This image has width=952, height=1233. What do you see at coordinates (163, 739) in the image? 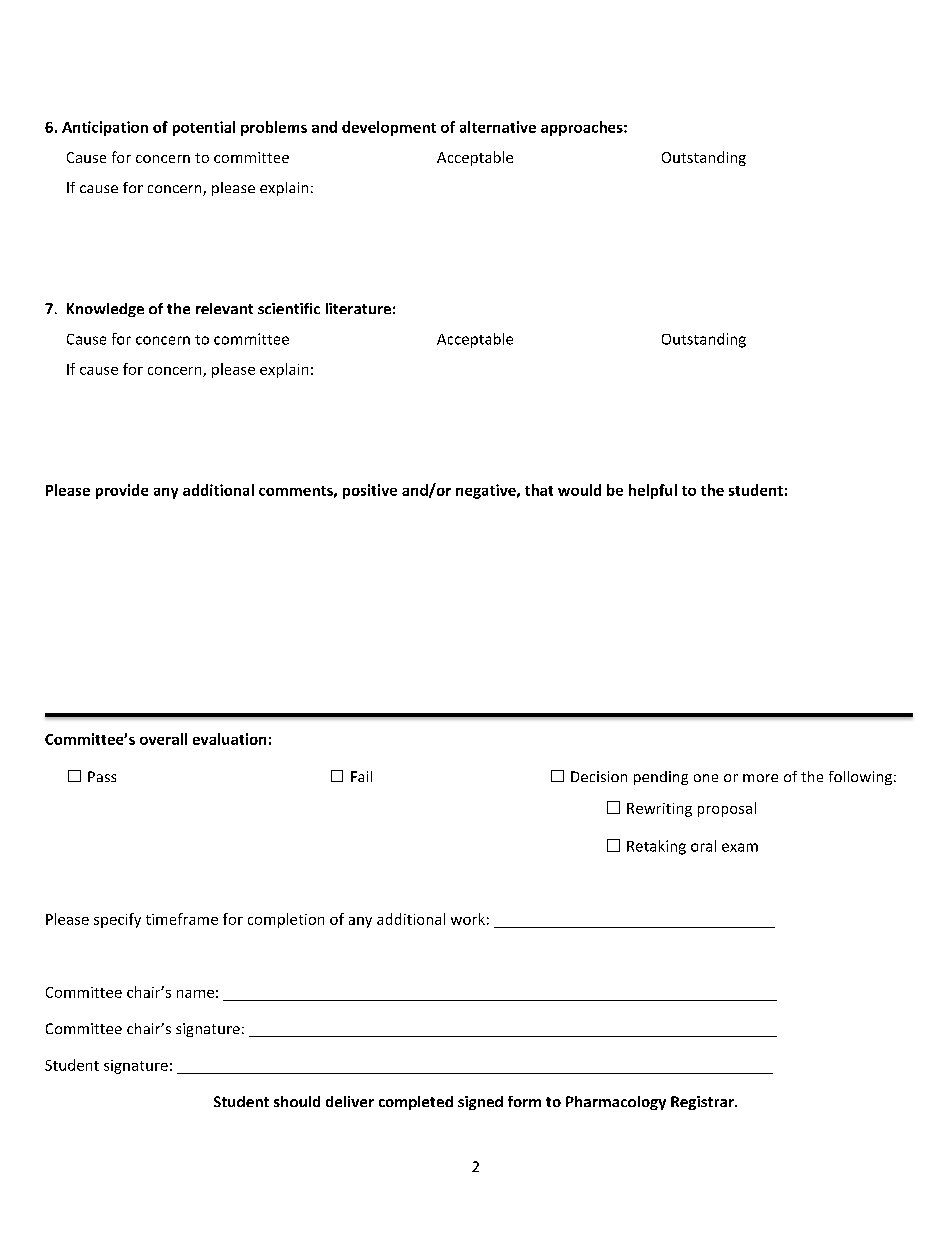
I see `overall` at bounding box center [163, 739].
